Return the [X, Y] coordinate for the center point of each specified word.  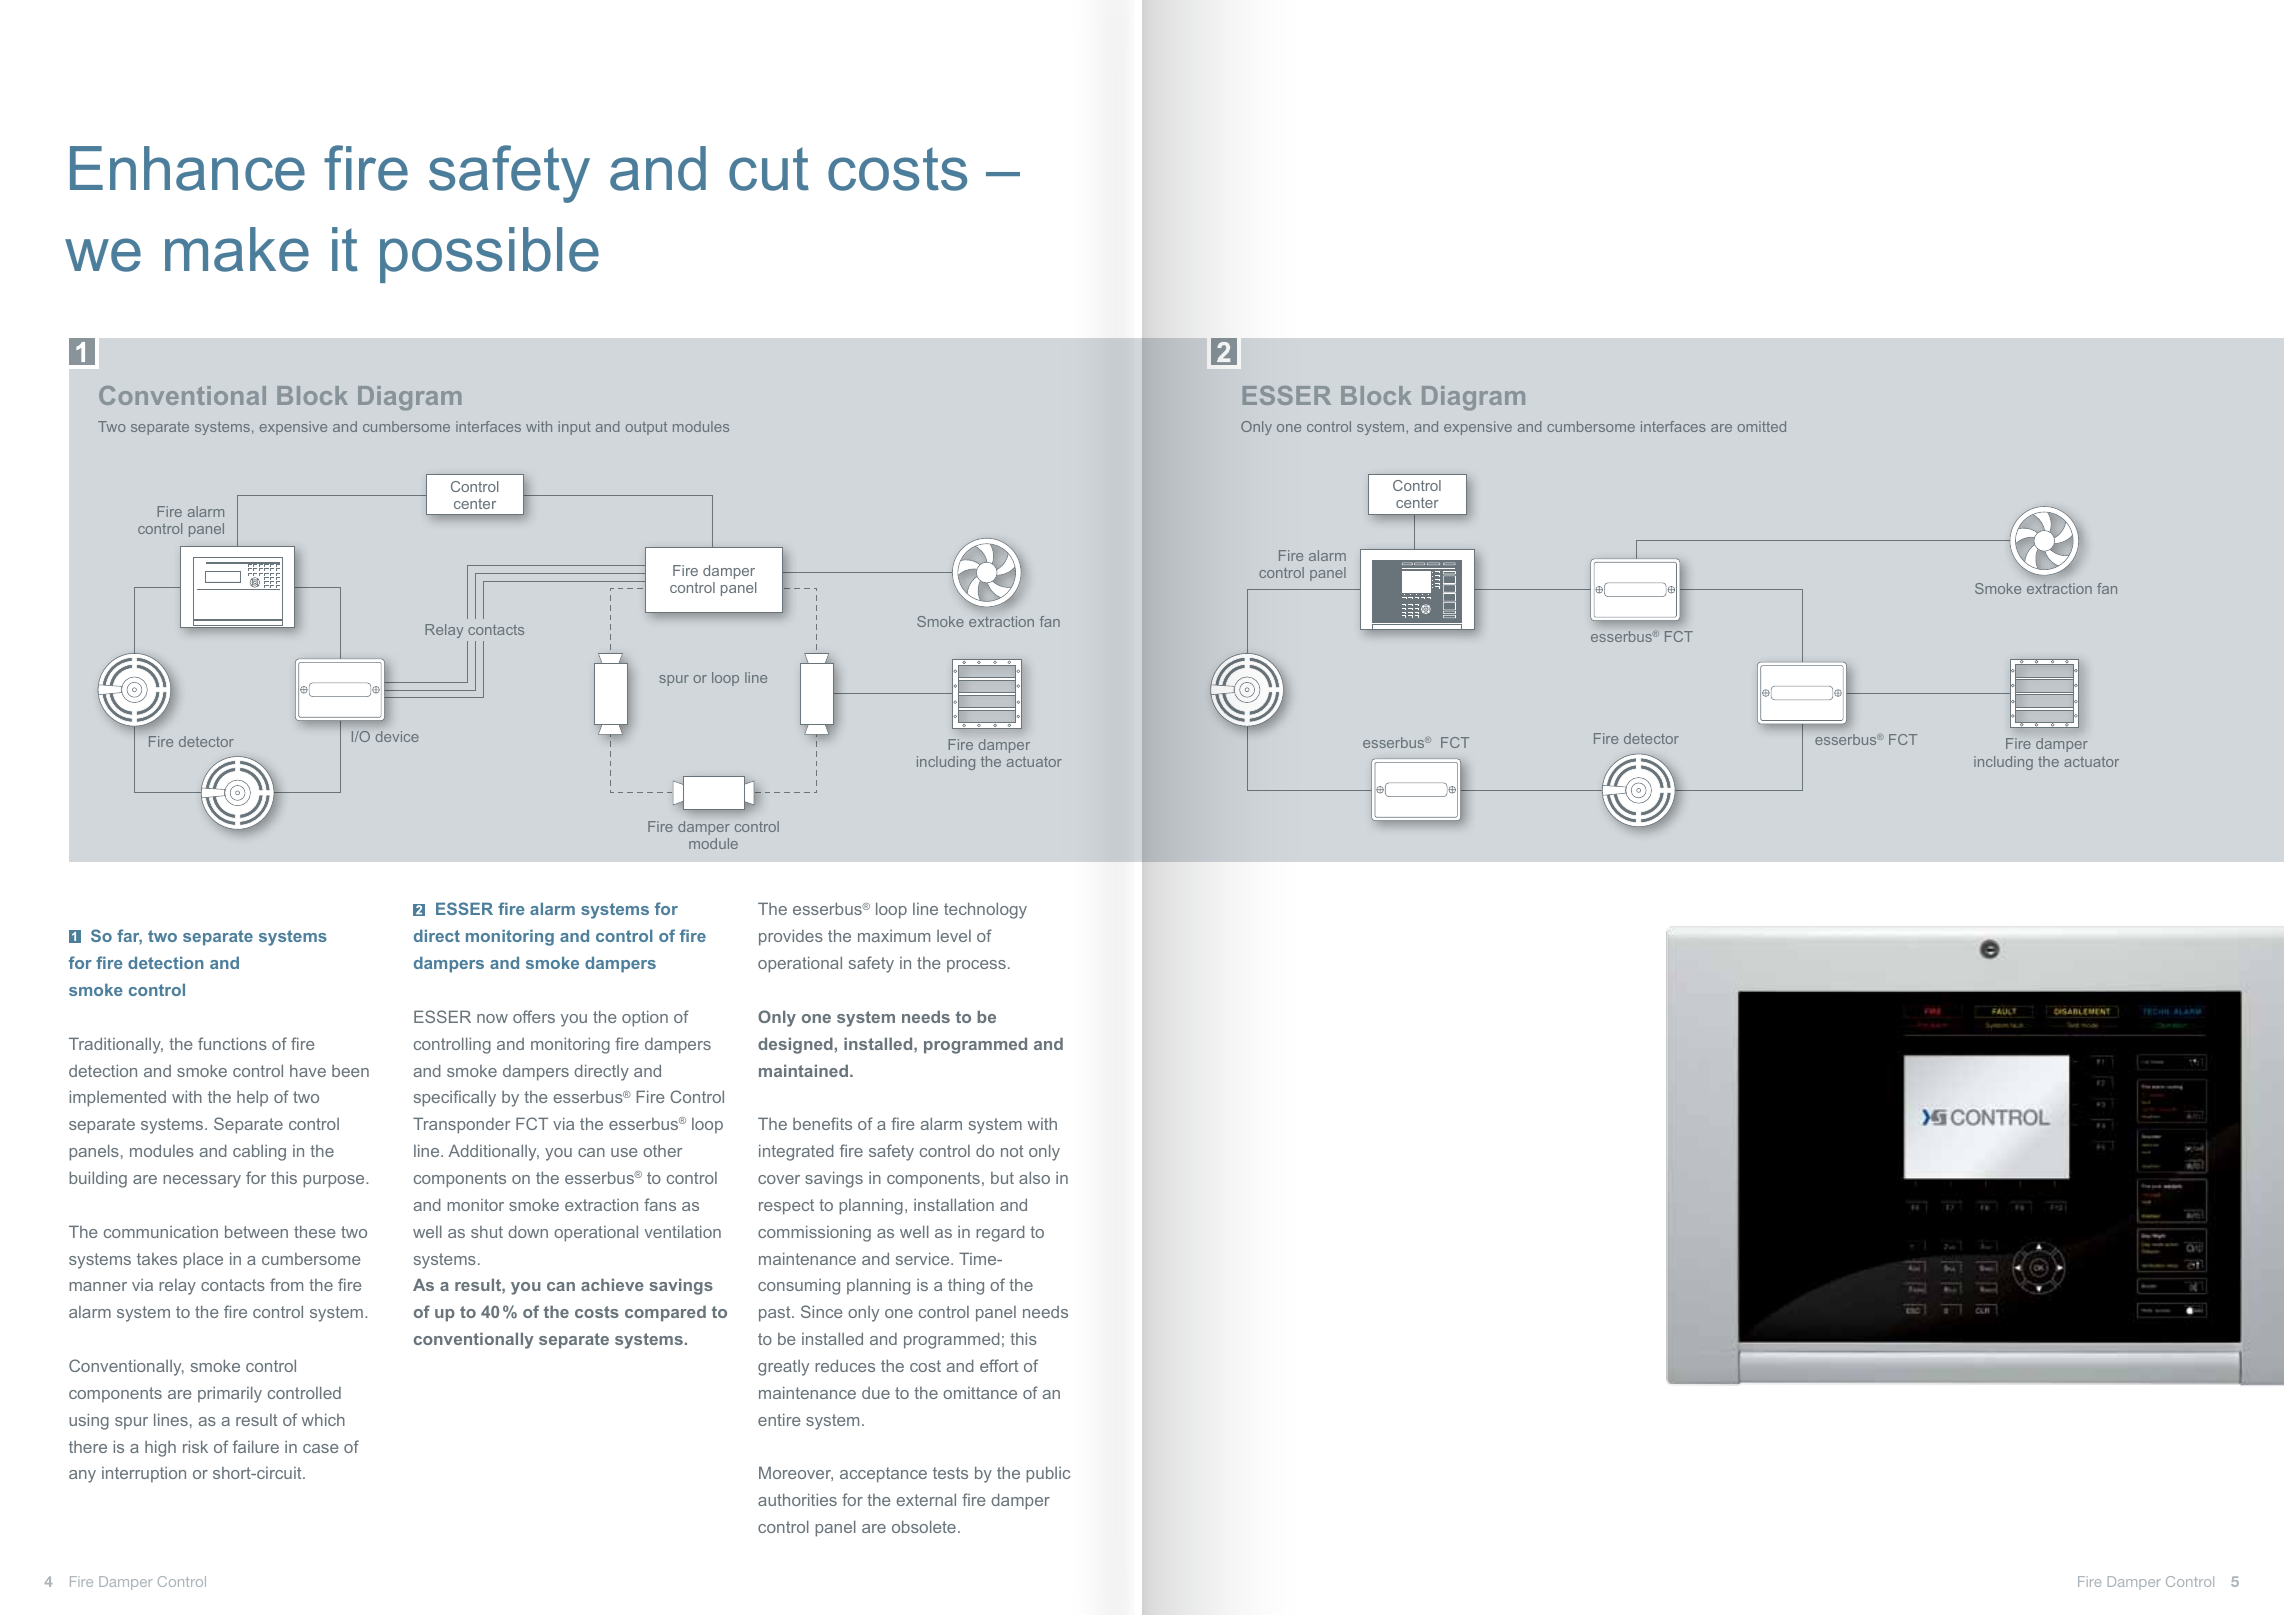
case [321, 1448]
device [397, 736]
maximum [894, 936]
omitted [1762, 426]
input [574, 428]
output [646, 428]
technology [985, 910]
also [1034, 1177]
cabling [259, 1152]
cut [769, 169]
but [1002, 1178]
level [954, 936]
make [237, 249]
